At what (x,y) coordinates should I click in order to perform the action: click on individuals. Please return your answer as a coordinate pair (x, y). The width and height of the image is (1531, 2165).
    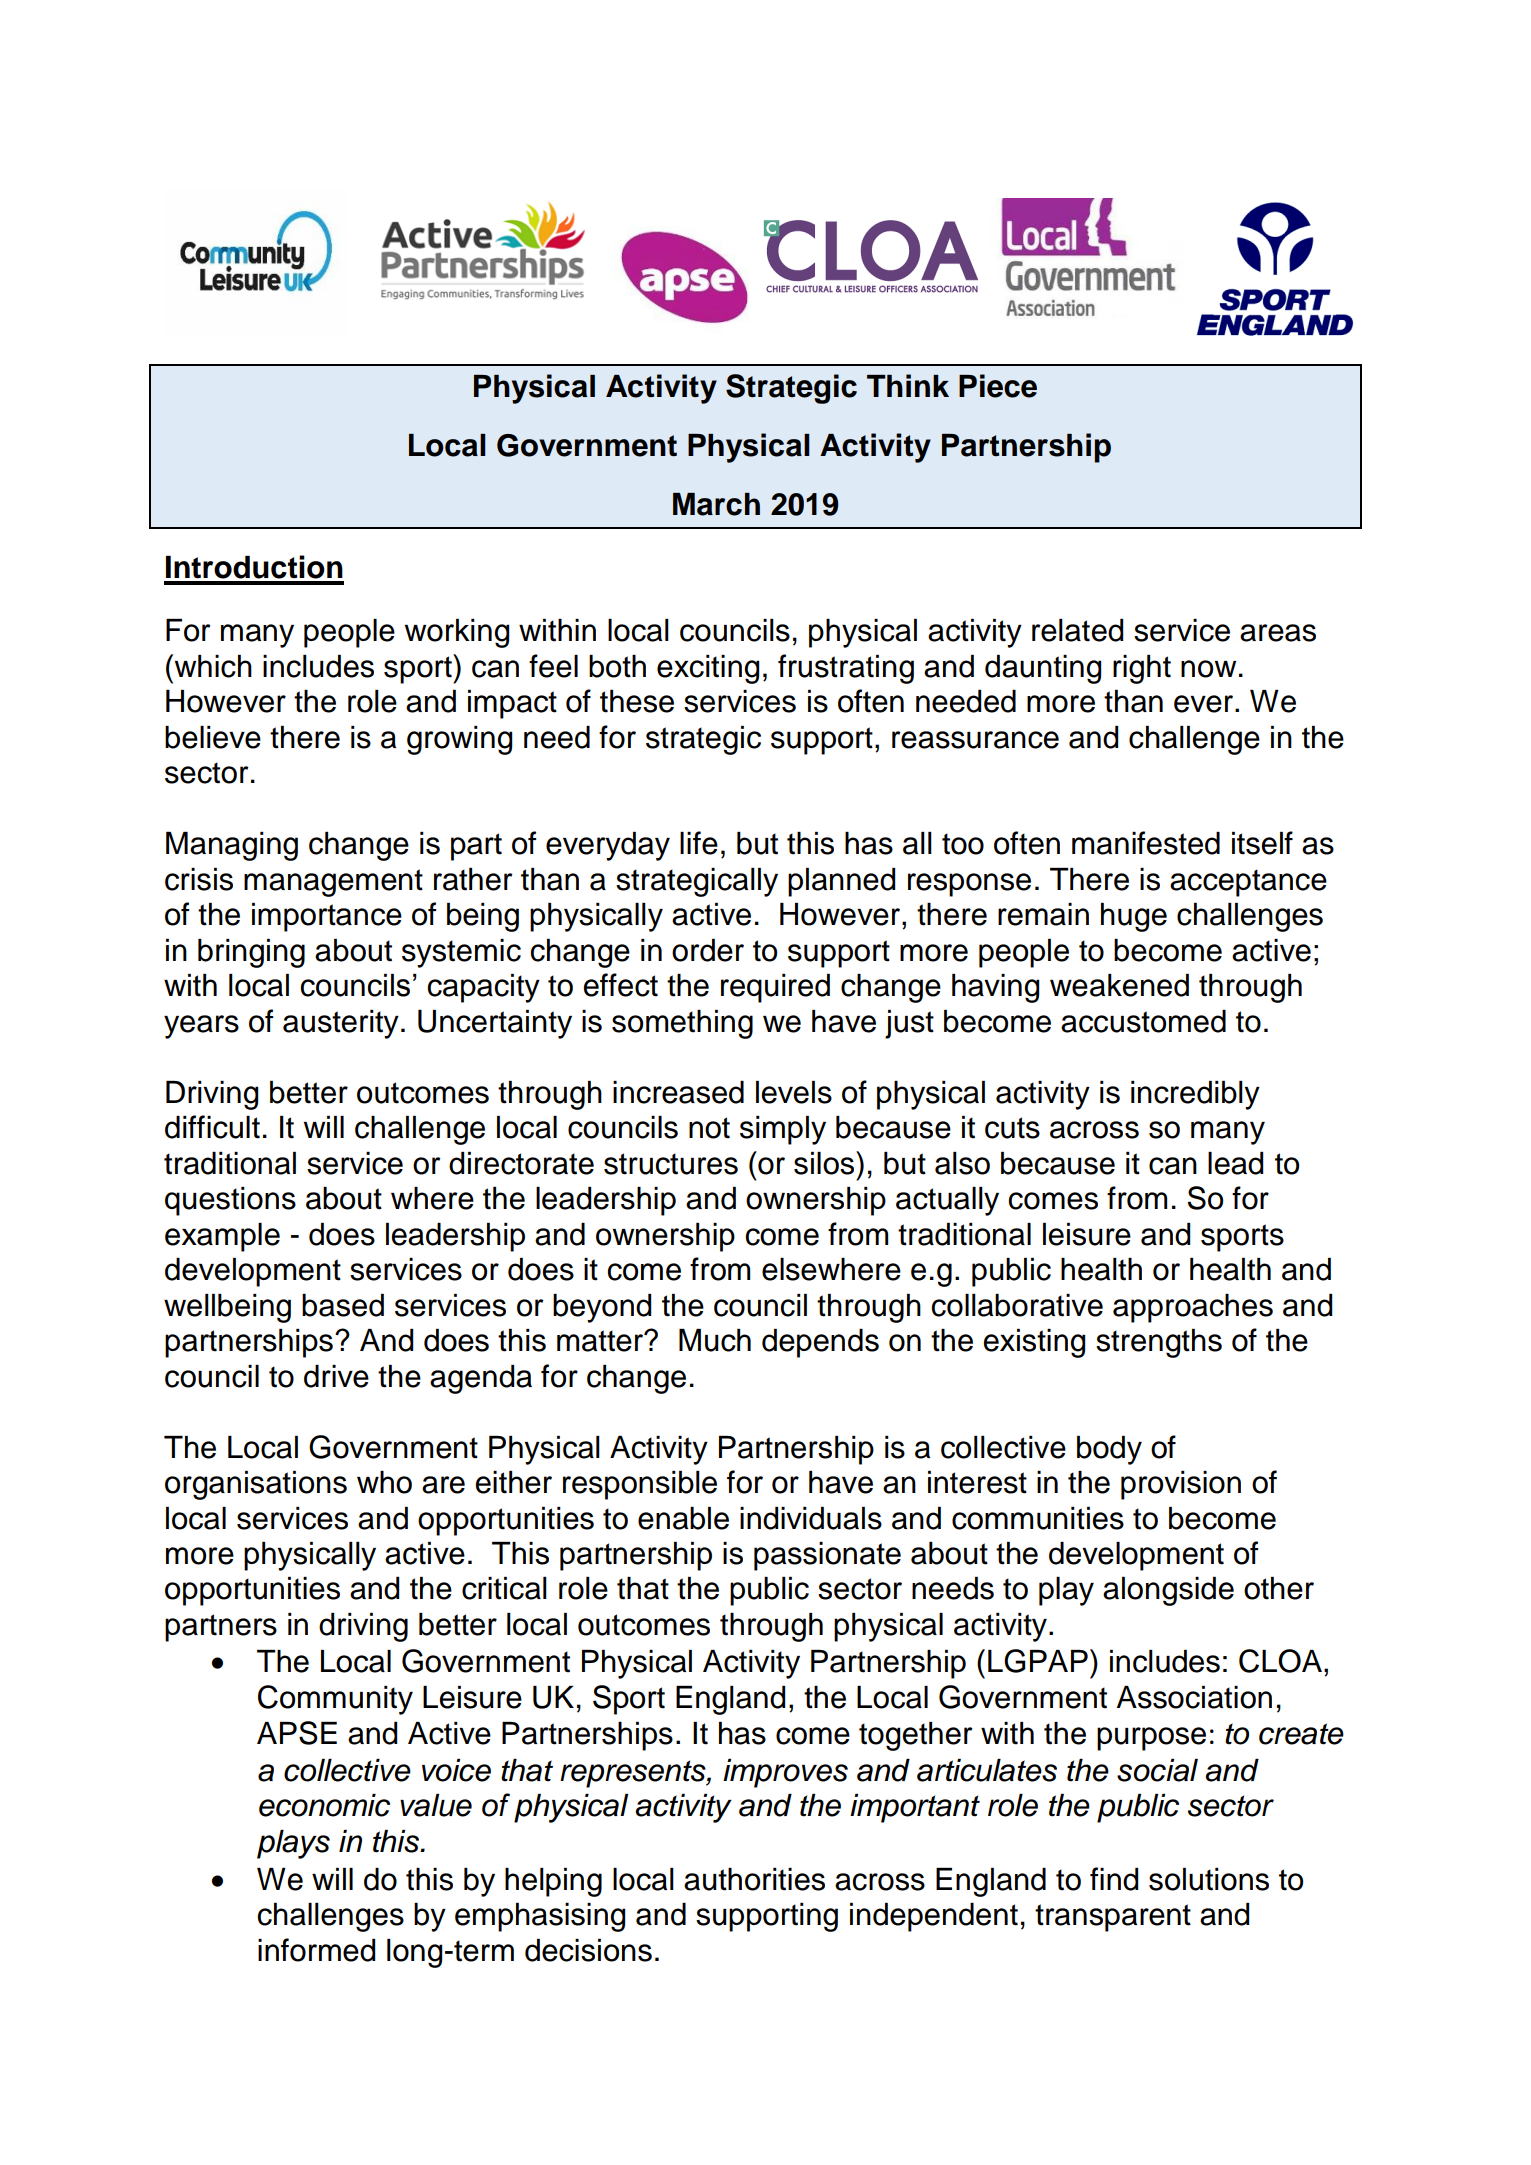
    Looking at the image, I should click on (811, 1518).
